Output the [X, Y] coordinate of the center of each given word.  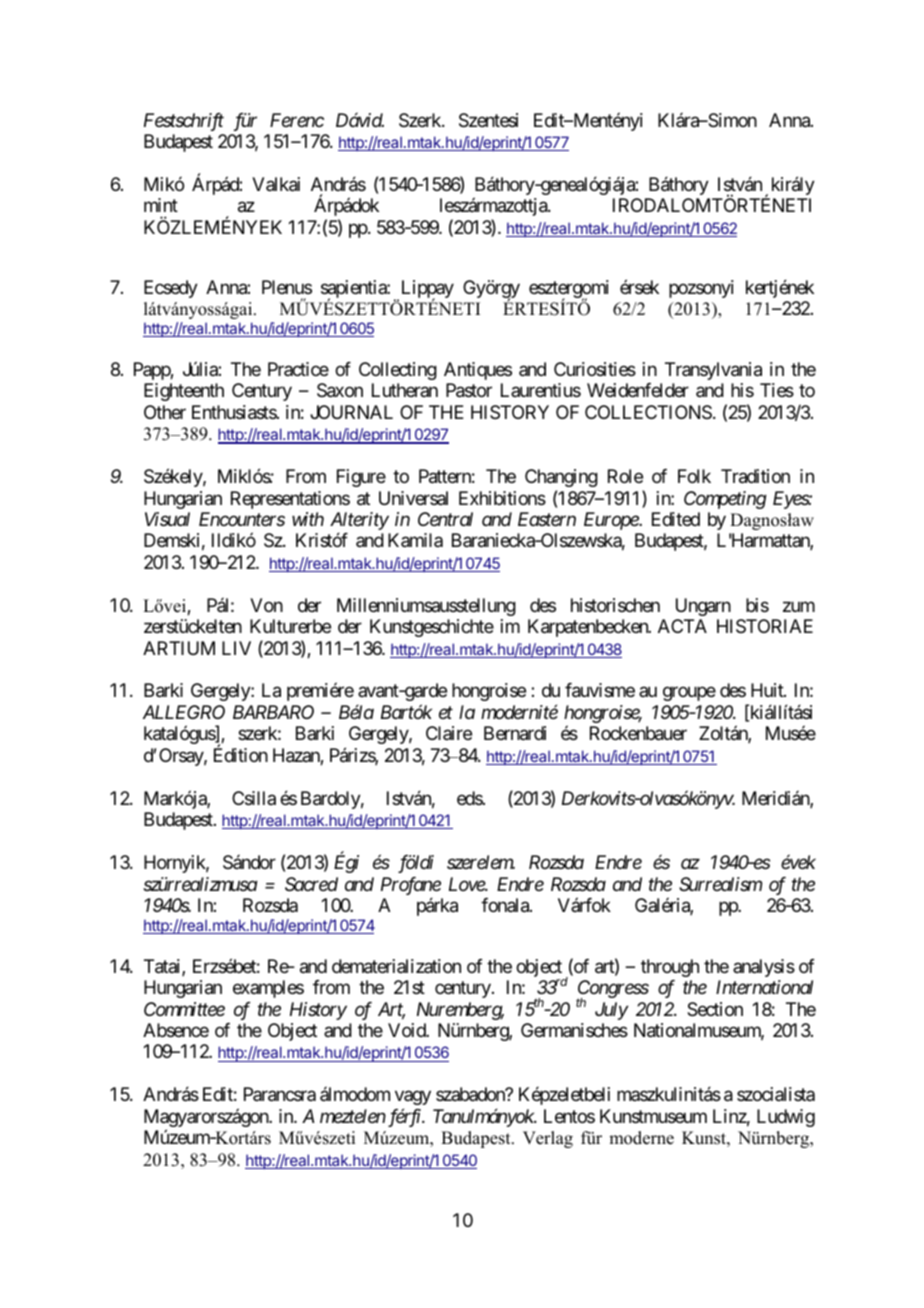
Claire [449, 733]
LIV [236, 648]
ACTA [682, 626]
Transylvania [713, 371]
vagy [413, 1098]
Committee [184, 1009]
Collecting [398, 371]
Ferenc [297, 120]
